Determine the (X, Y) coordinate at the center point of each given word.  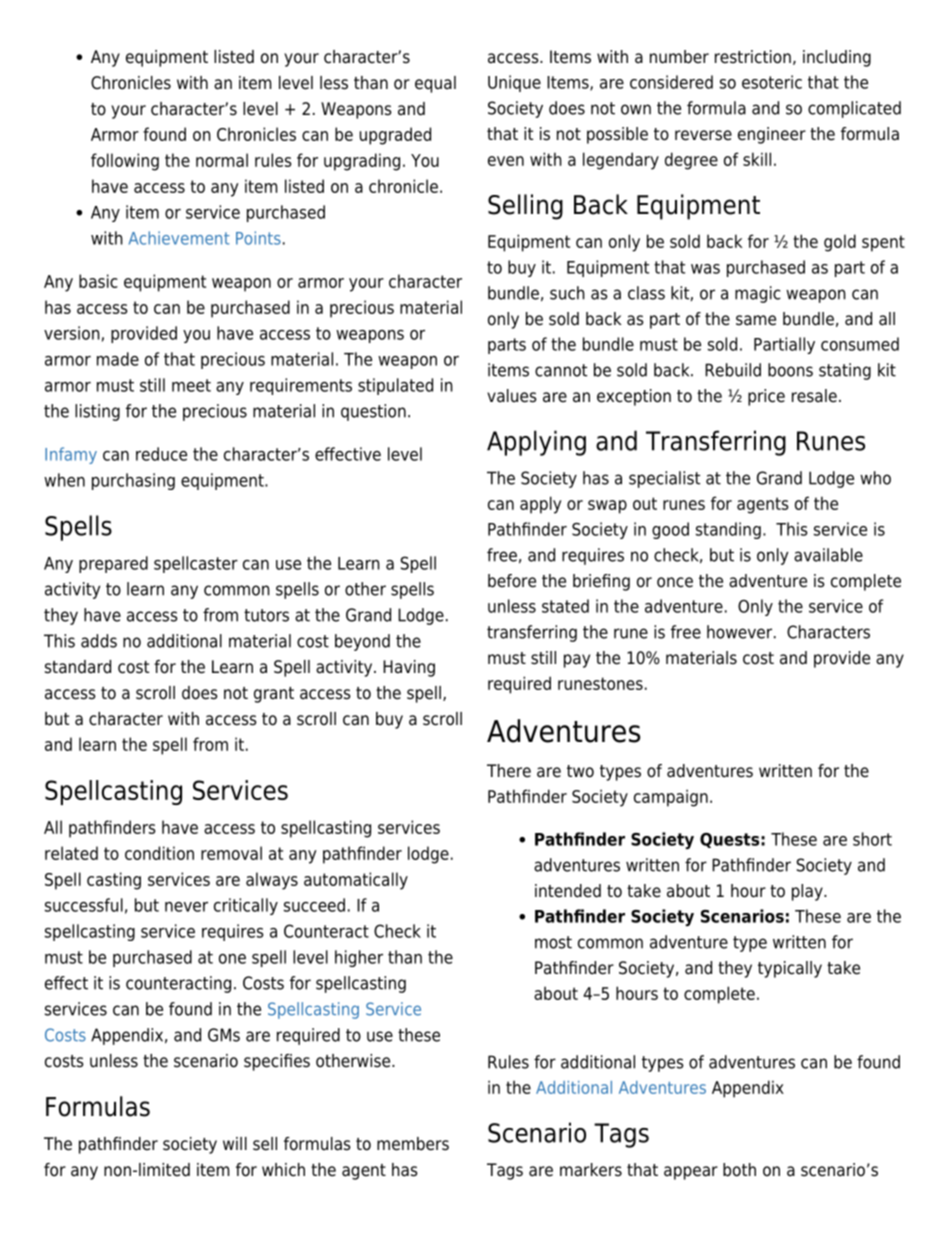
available (828, 555)
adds (99, 641)
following (125, 162)
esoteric (772, 82)
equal (435, 84)
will (235, 1143)
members (413, 1144)
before (512, 581)
